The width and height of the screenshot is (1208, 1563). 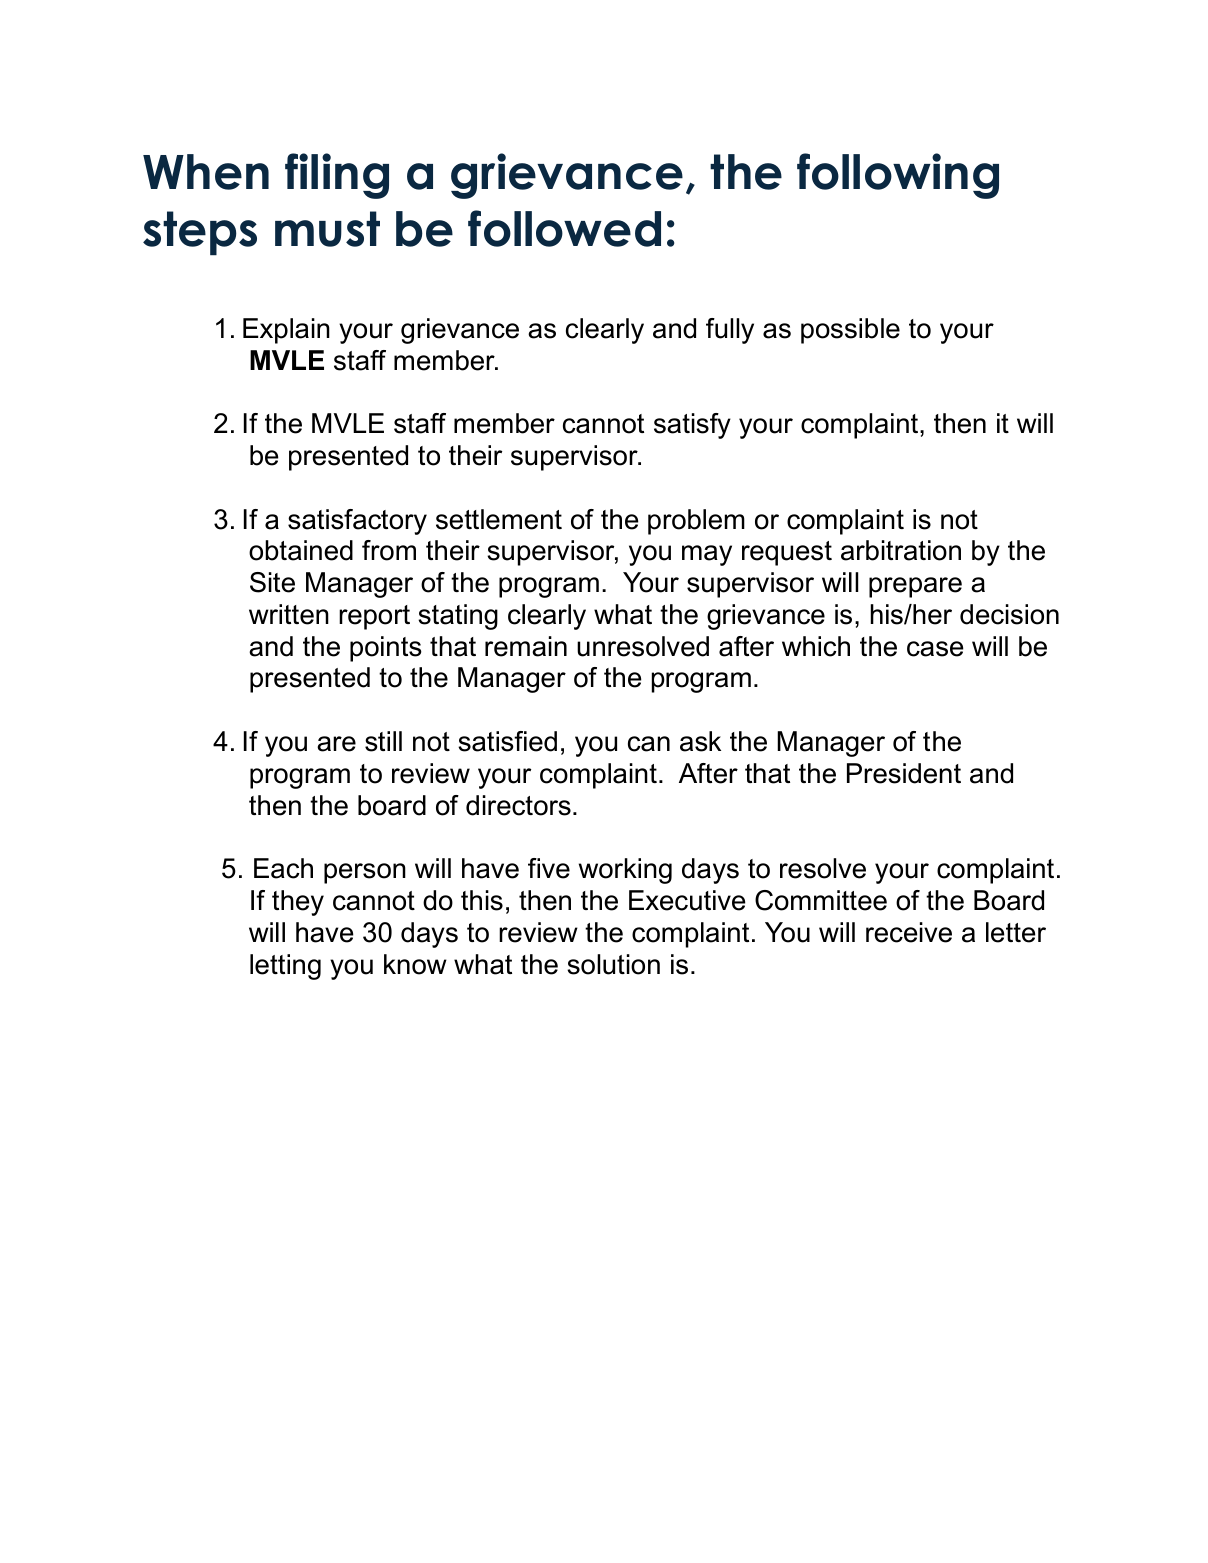 What do you see at coordinates (613, 964) in the screenshot?
I see `solution` at bounding box center [613, 964].
